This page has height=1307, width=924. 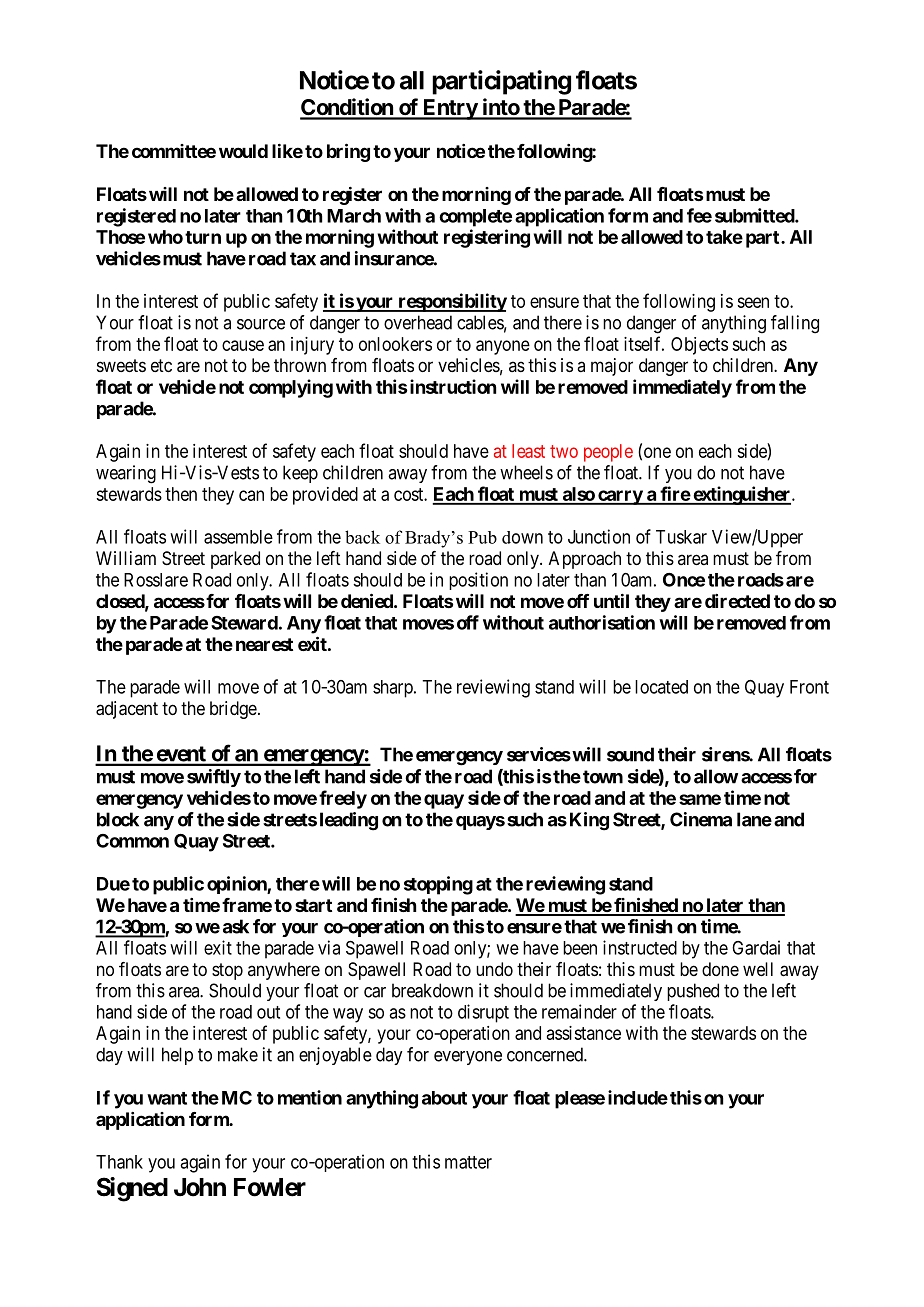 I want to click on sharp, so click(x=394, y=689).
